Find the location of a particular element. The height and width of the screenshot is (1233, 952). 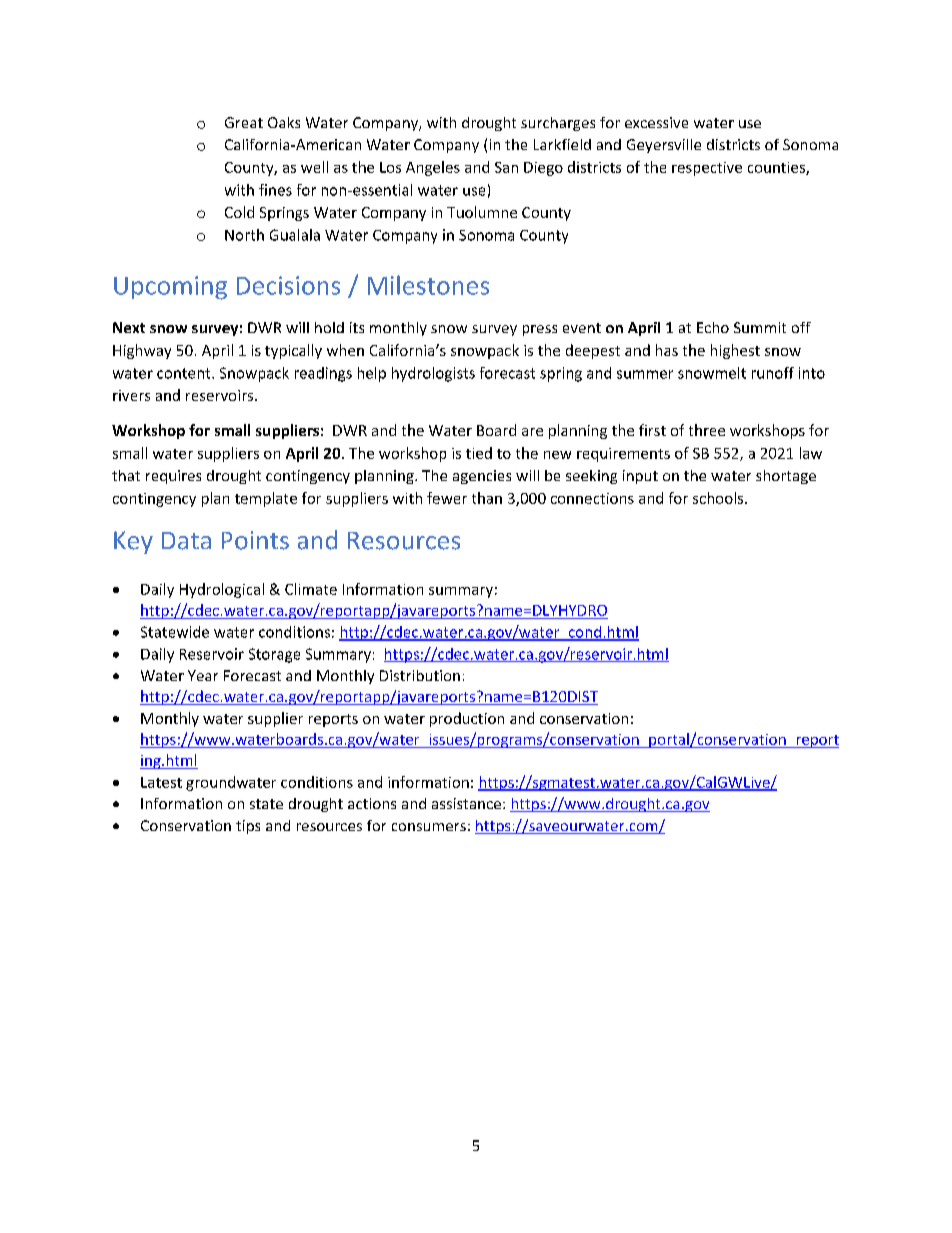

agencies is located at coordinates (482, 477).
